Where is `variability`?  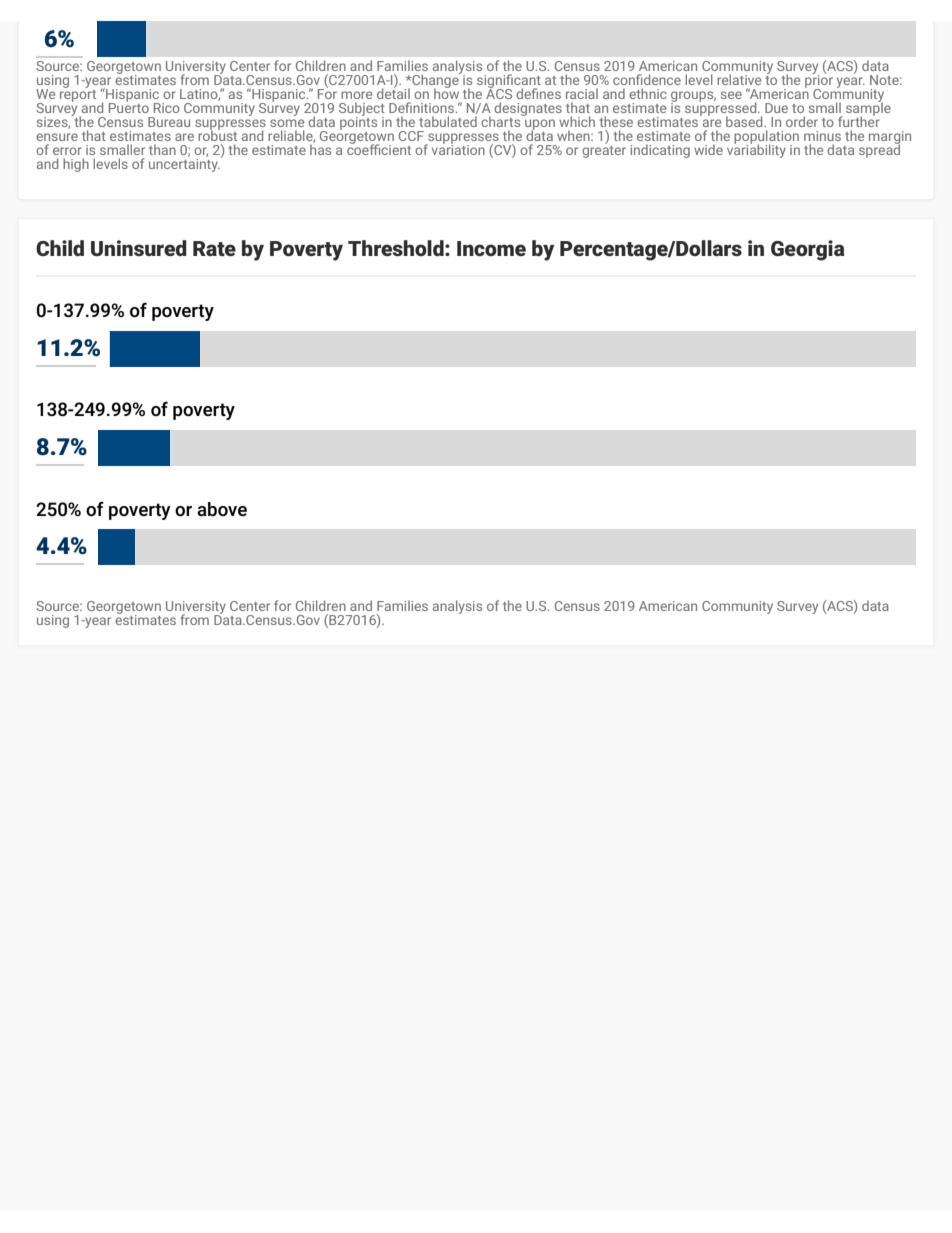 variability is located at coordinates (756, 150).
